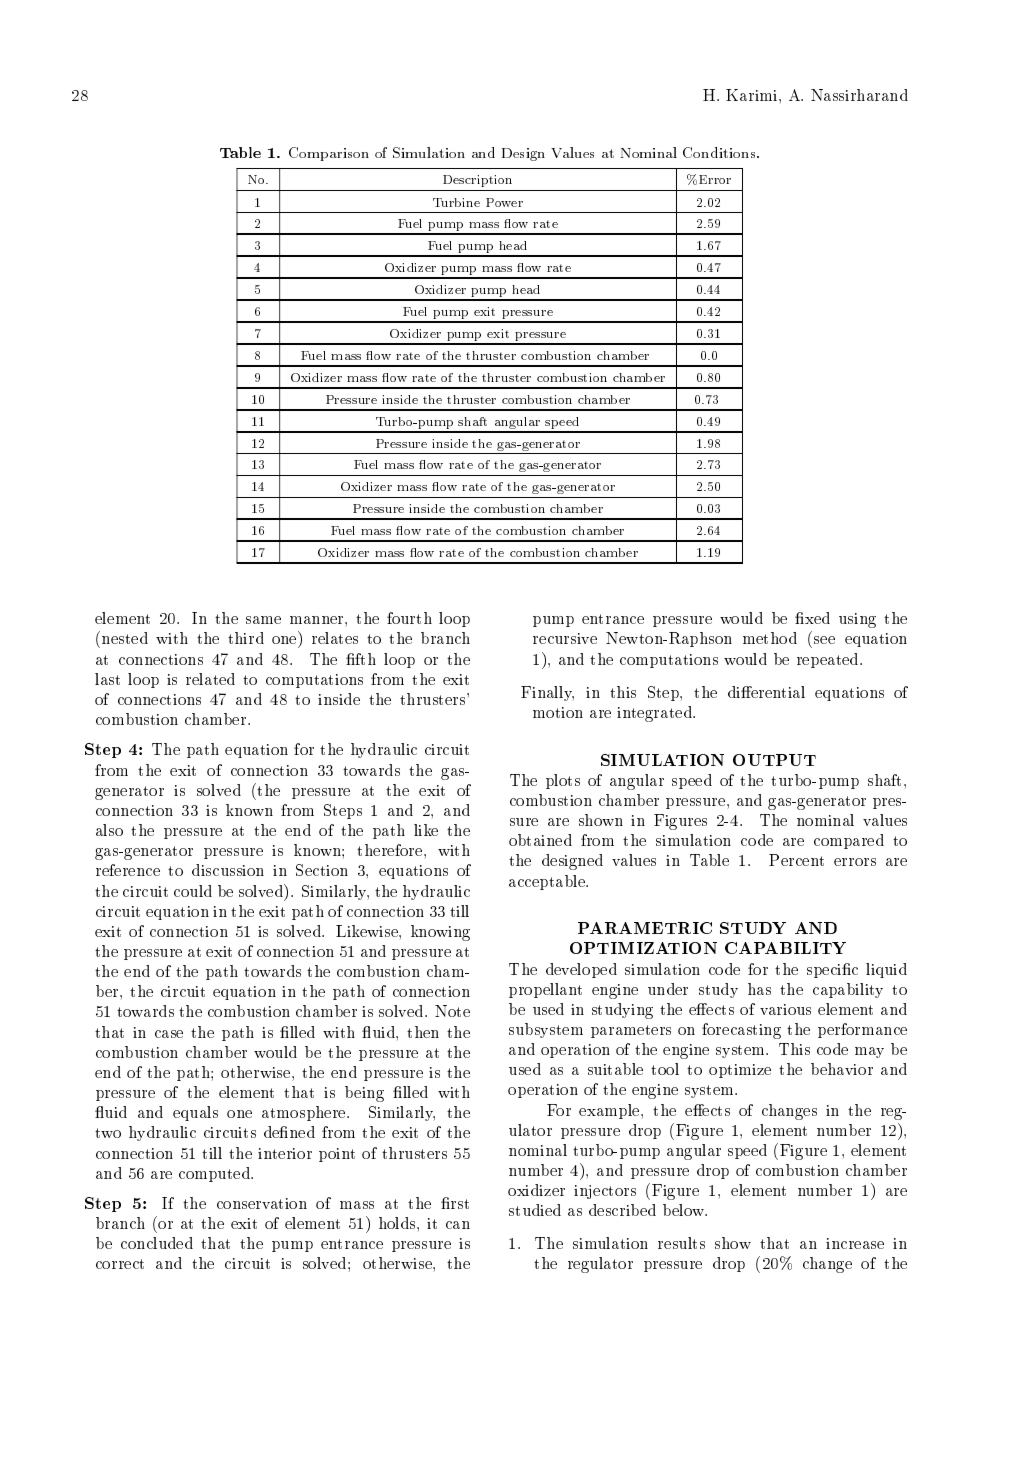 The width and height of the screenshot is (1032, 1460). Describe the element at coordinates (774, 760) in the screenshot. I see `OUTPUT` at that location.
